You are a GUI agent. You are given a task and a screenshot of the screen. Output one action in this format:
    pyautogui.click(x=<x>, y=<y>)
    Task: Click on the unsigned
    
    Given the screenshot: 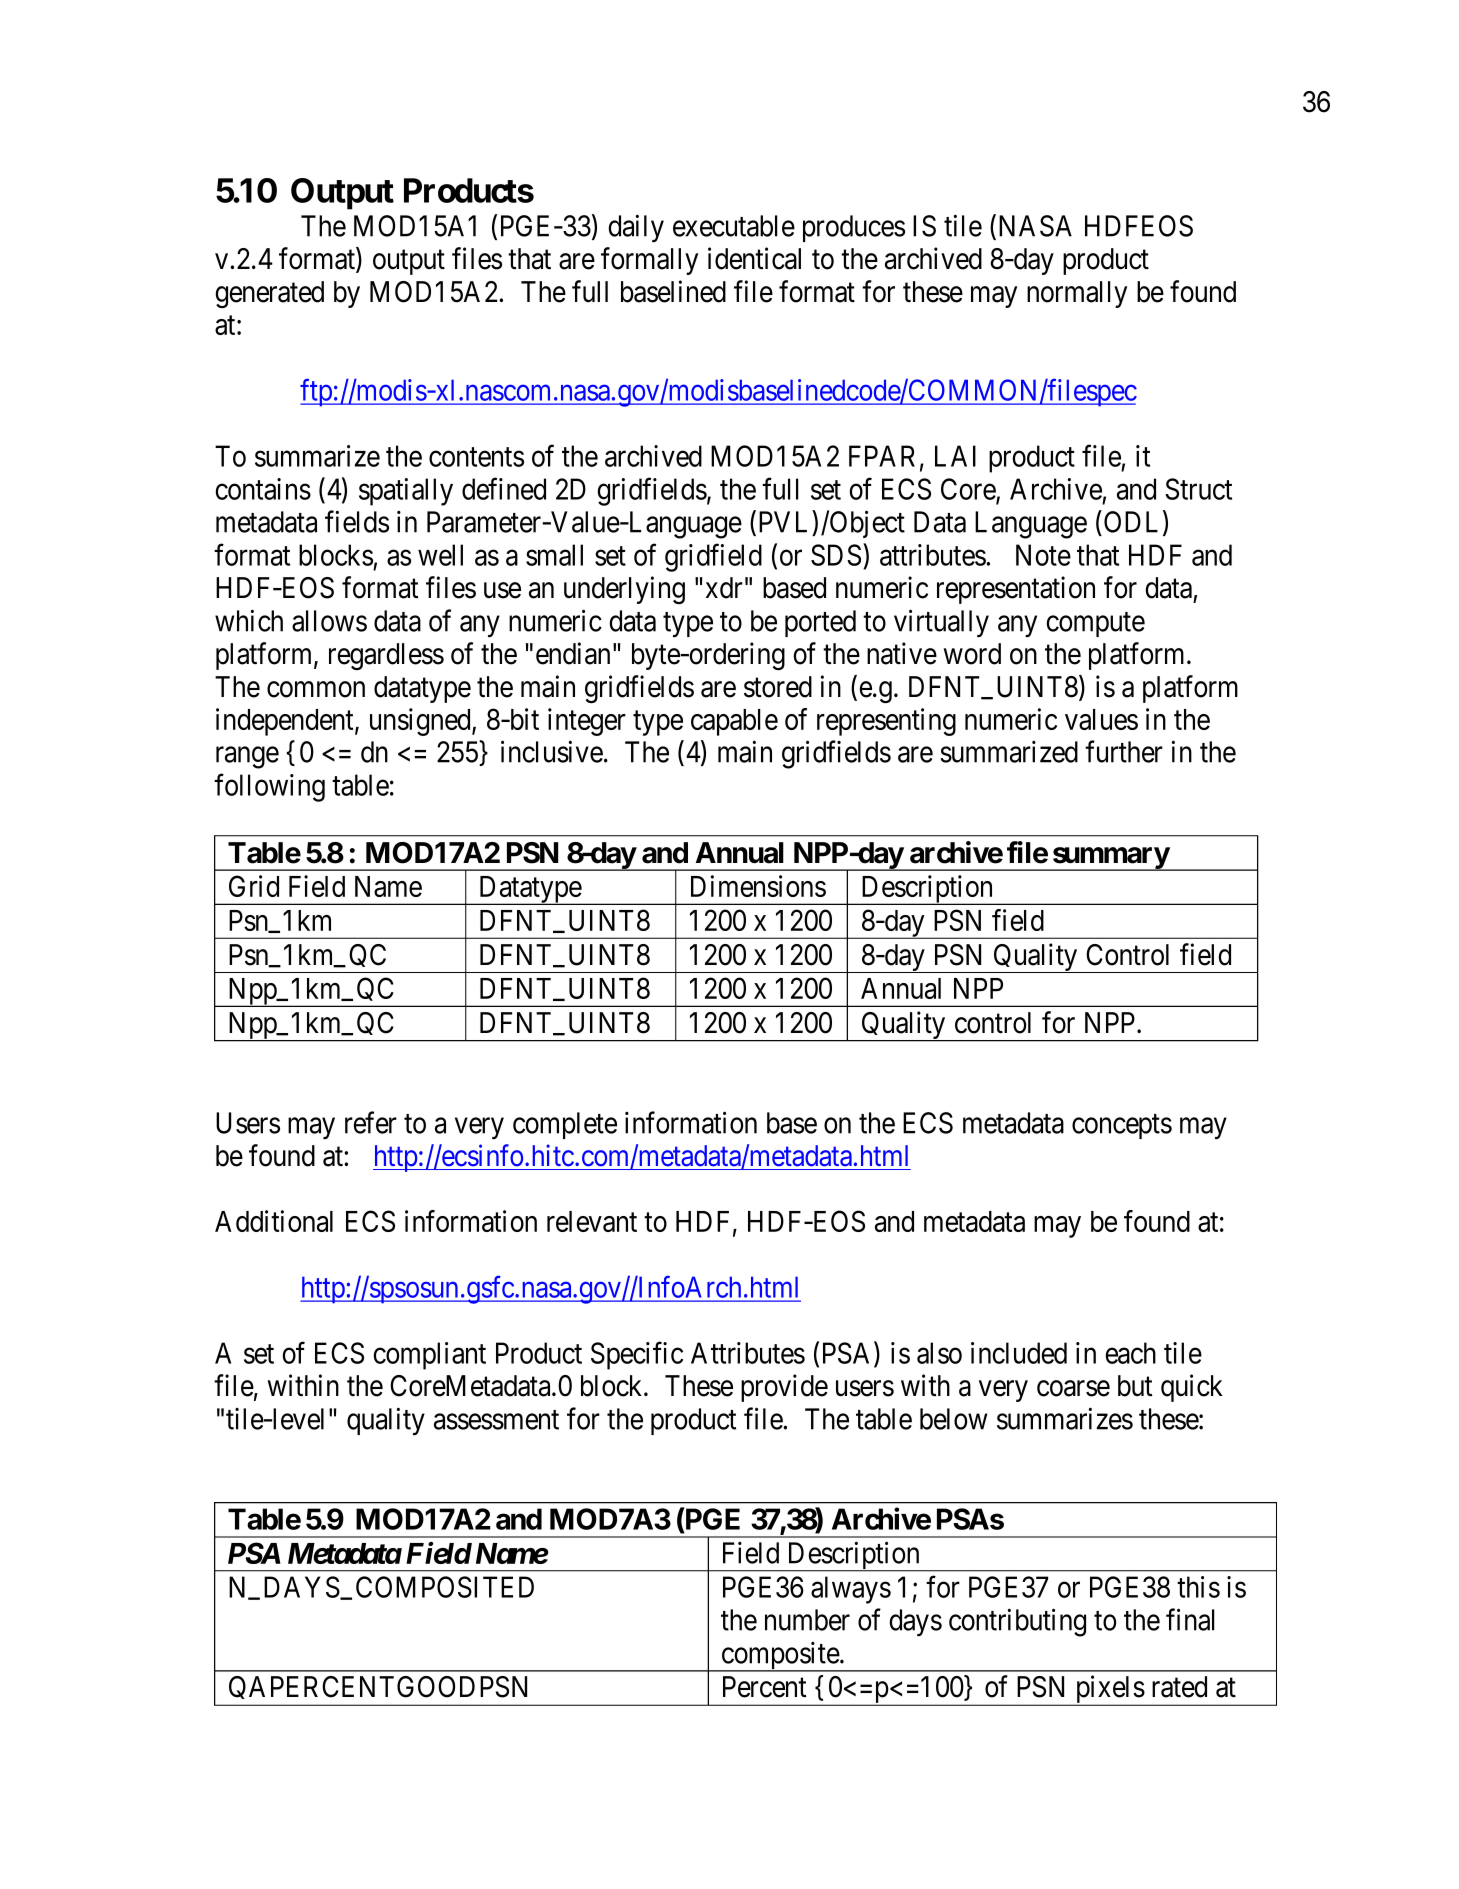 What is the action you would take?
    pyautogui.click(x=421, y=722)
